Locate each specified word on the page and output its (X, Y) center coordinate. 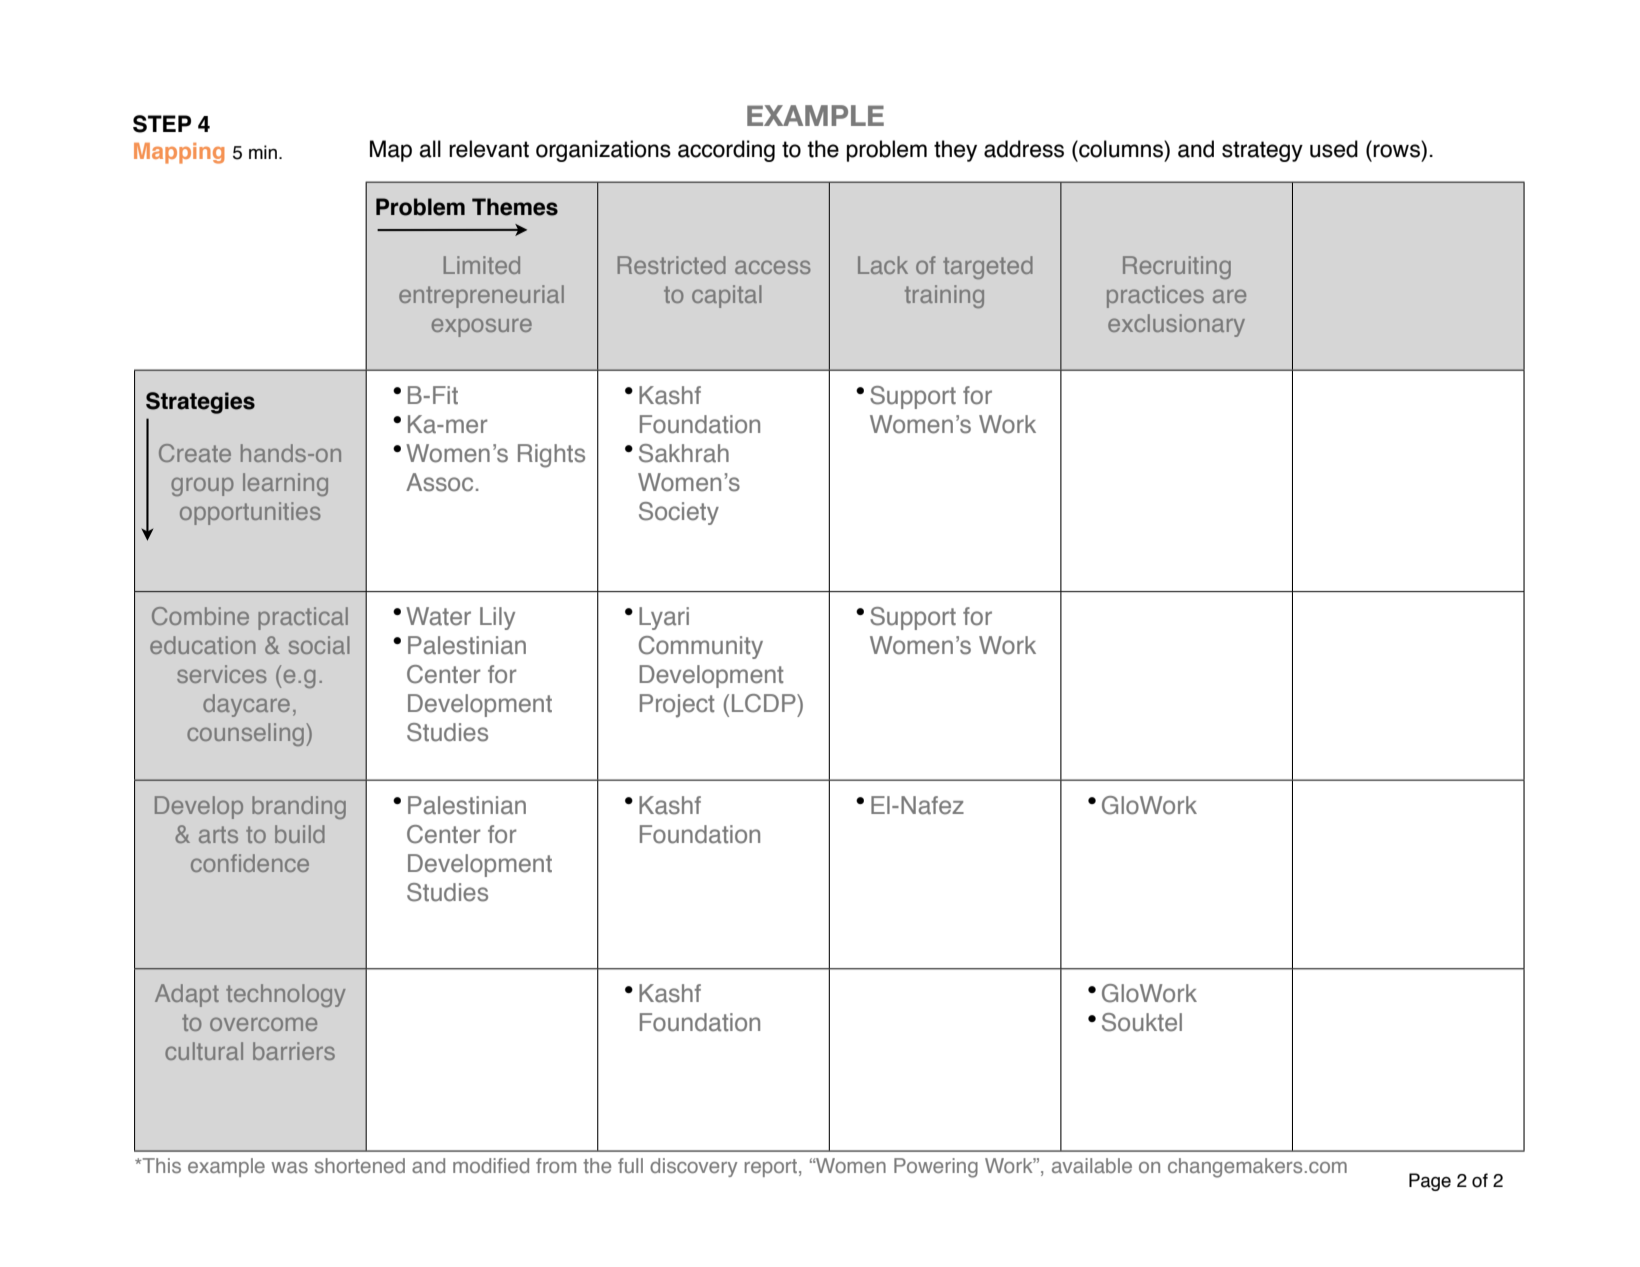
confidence (250, 863)
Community (701, 647)
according (726, 151)
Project (677, 706)
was (289, 1167)
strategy (1262, 151)
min (263, 152)
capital (727, 296)
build (300, 834)
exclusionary (1176, 325)
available (1092, 1165)
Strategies (200, 403)
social (319, 645)
